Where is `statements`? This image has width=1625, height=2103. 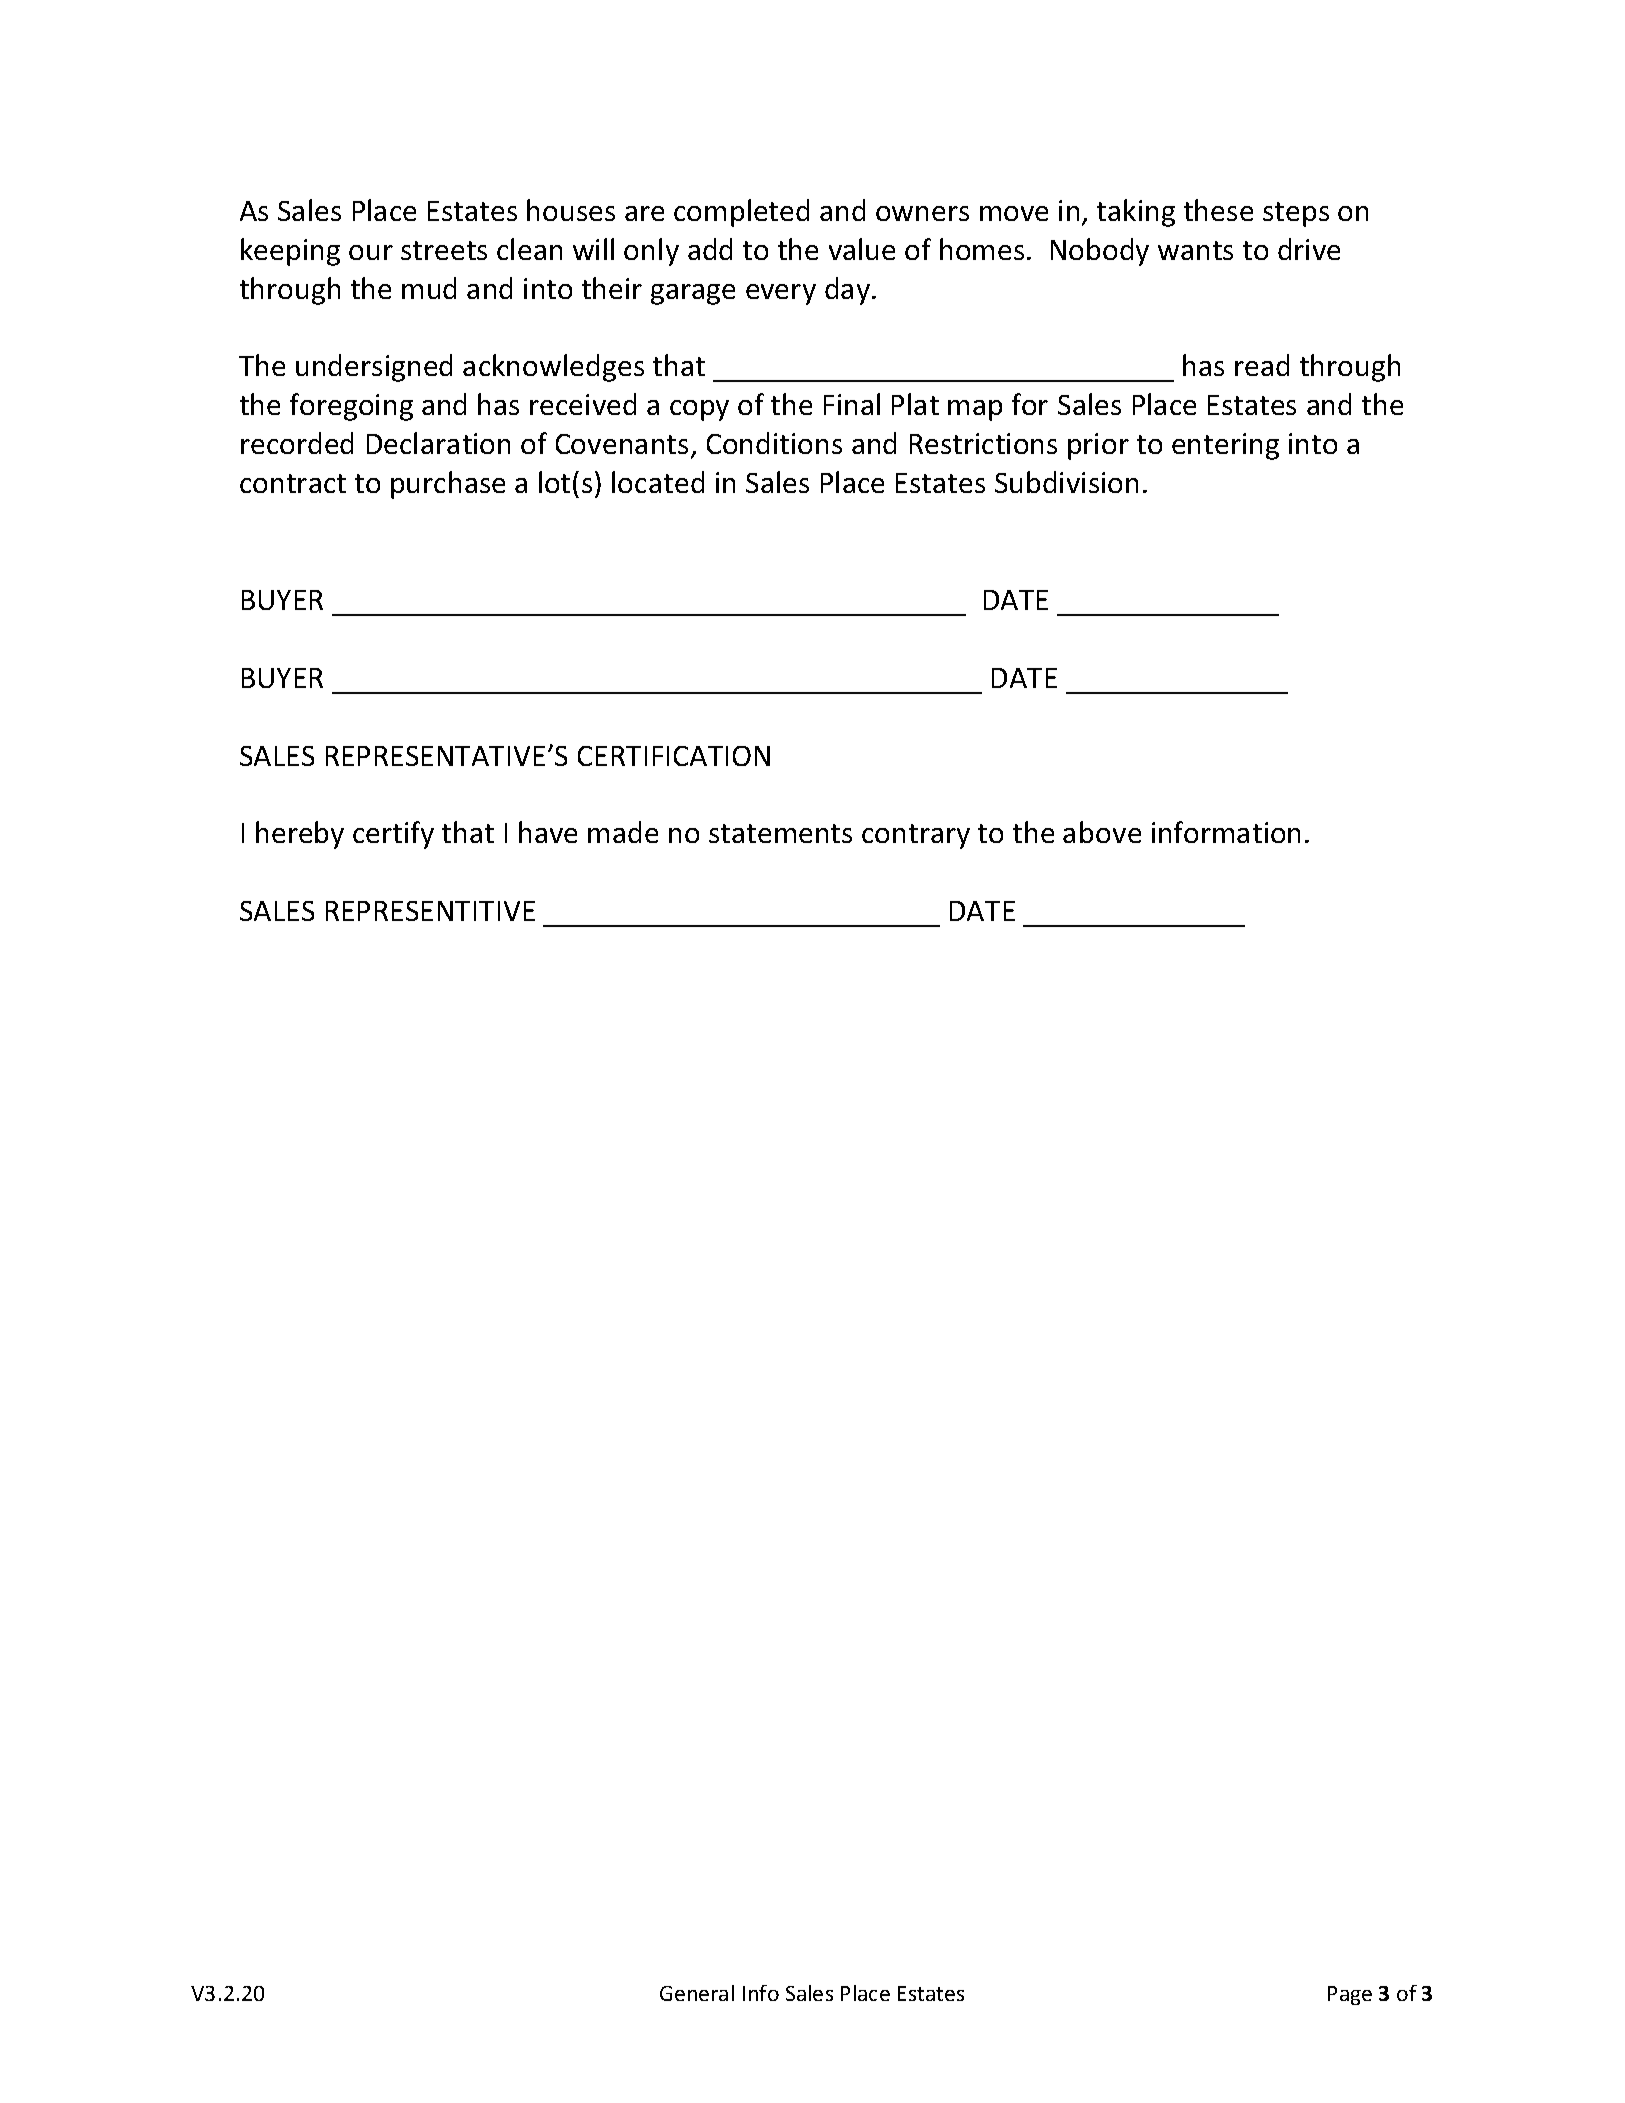 statements is located at coordinates (780, 833).
